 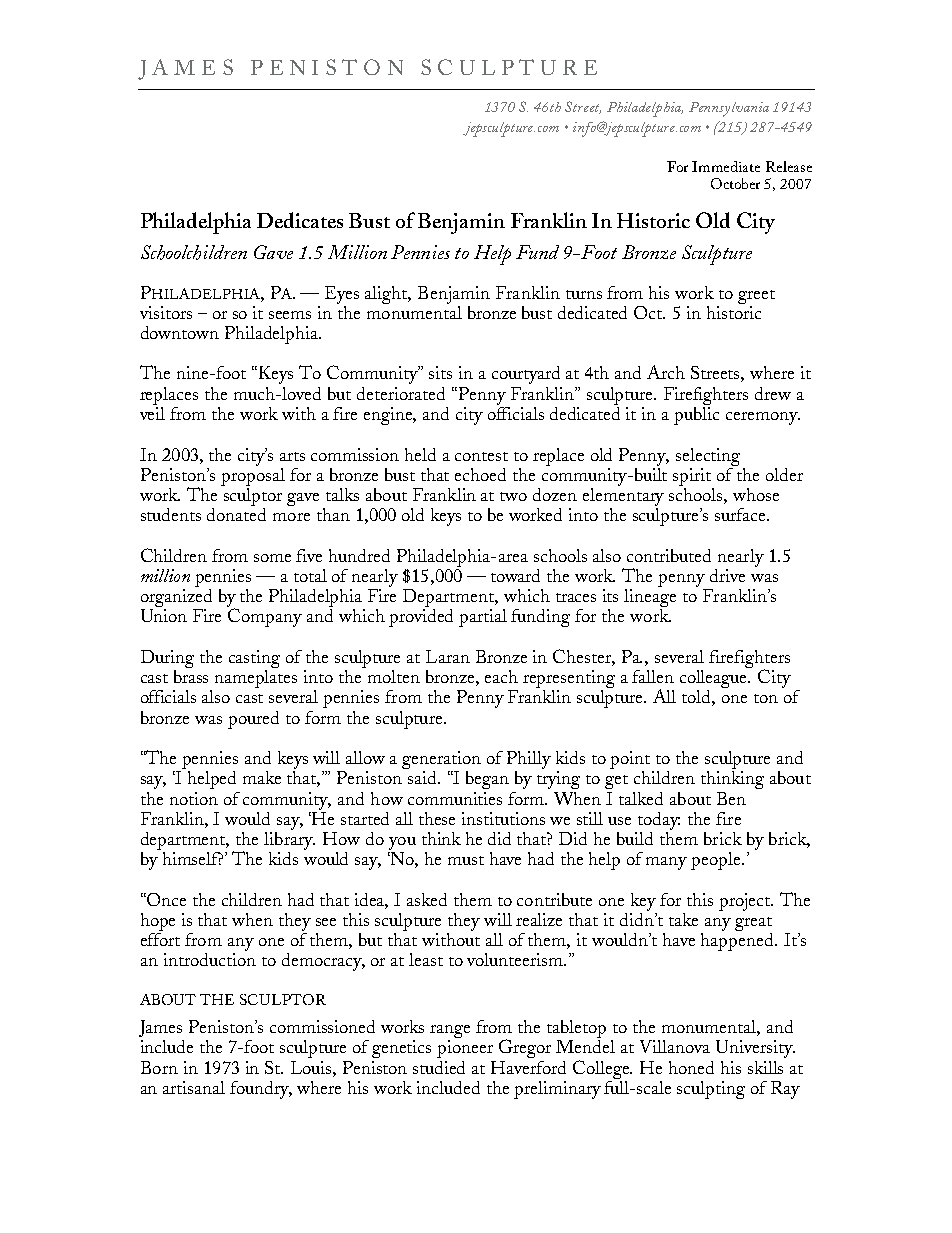 What do you see at coordinates (194, 1087) in the page?
I see `artisanal` at bounding box center [194, 1087].
